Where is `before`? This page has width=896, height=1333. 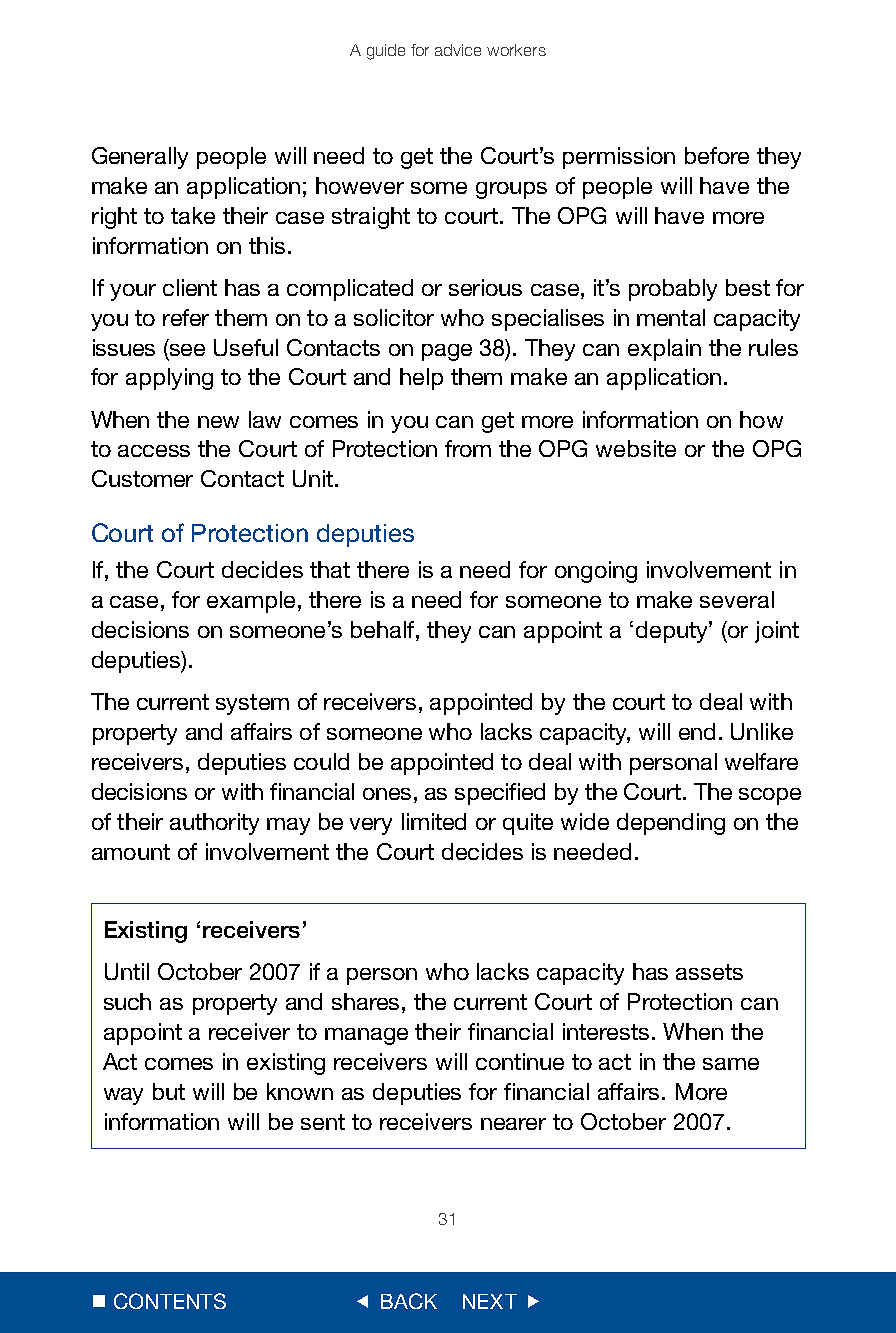
before is located at coordinates (717, 155).
